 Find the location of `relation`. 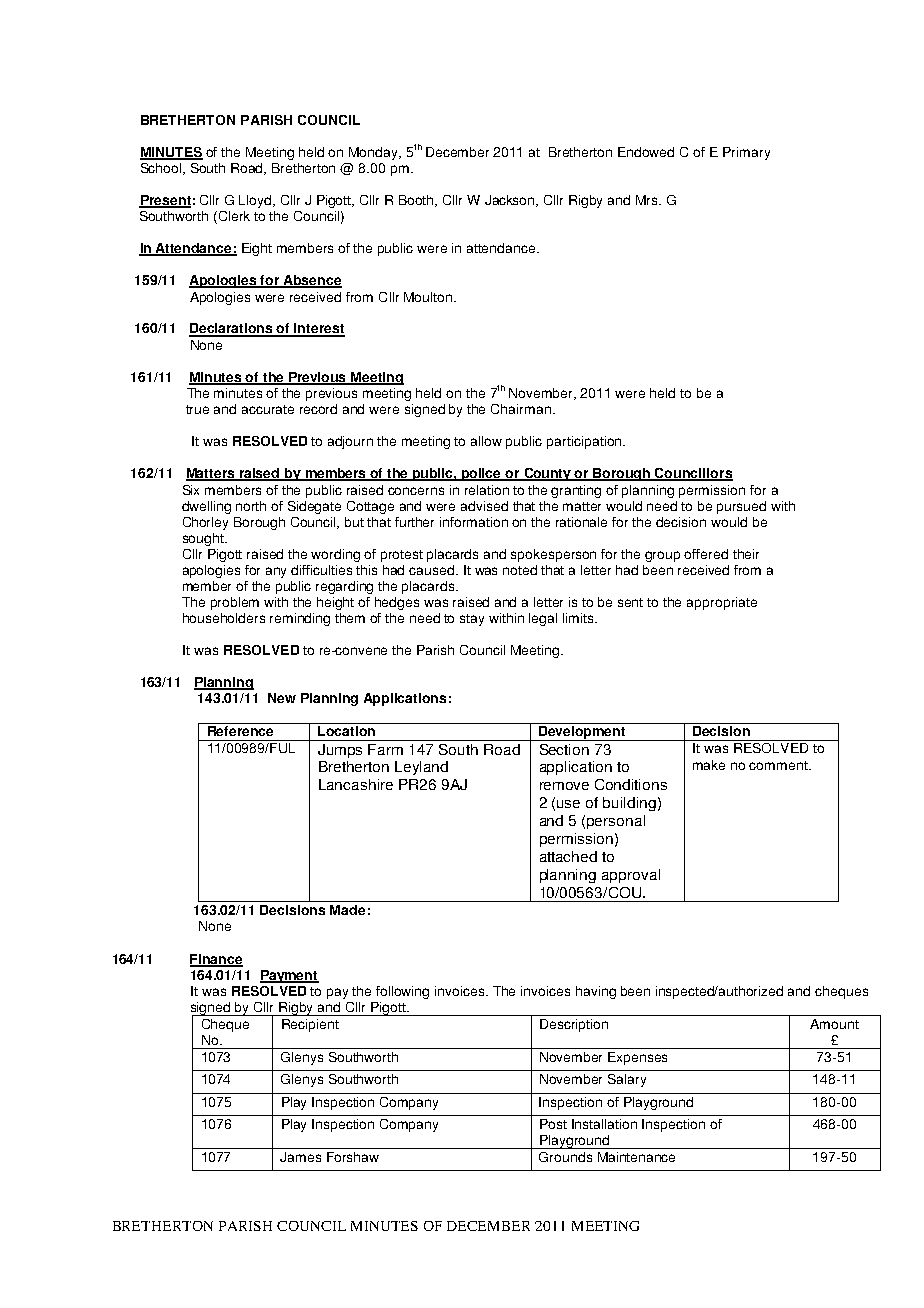

relation is located at coordinates (487, 490).
